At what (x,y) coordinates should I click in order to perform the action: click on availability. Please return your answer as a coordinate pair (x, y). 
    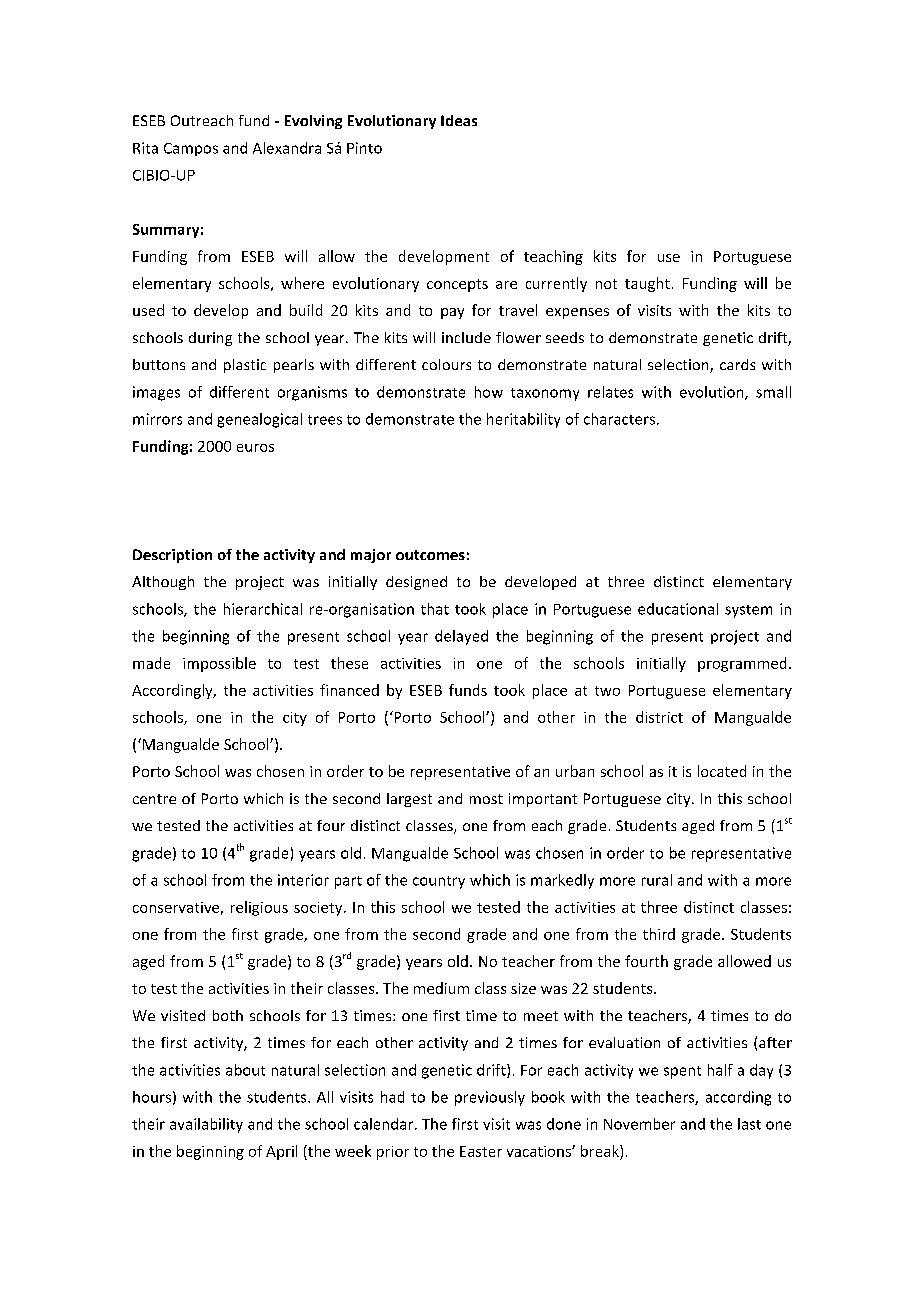
    Looking at the image, I should click on (206, 1125).
